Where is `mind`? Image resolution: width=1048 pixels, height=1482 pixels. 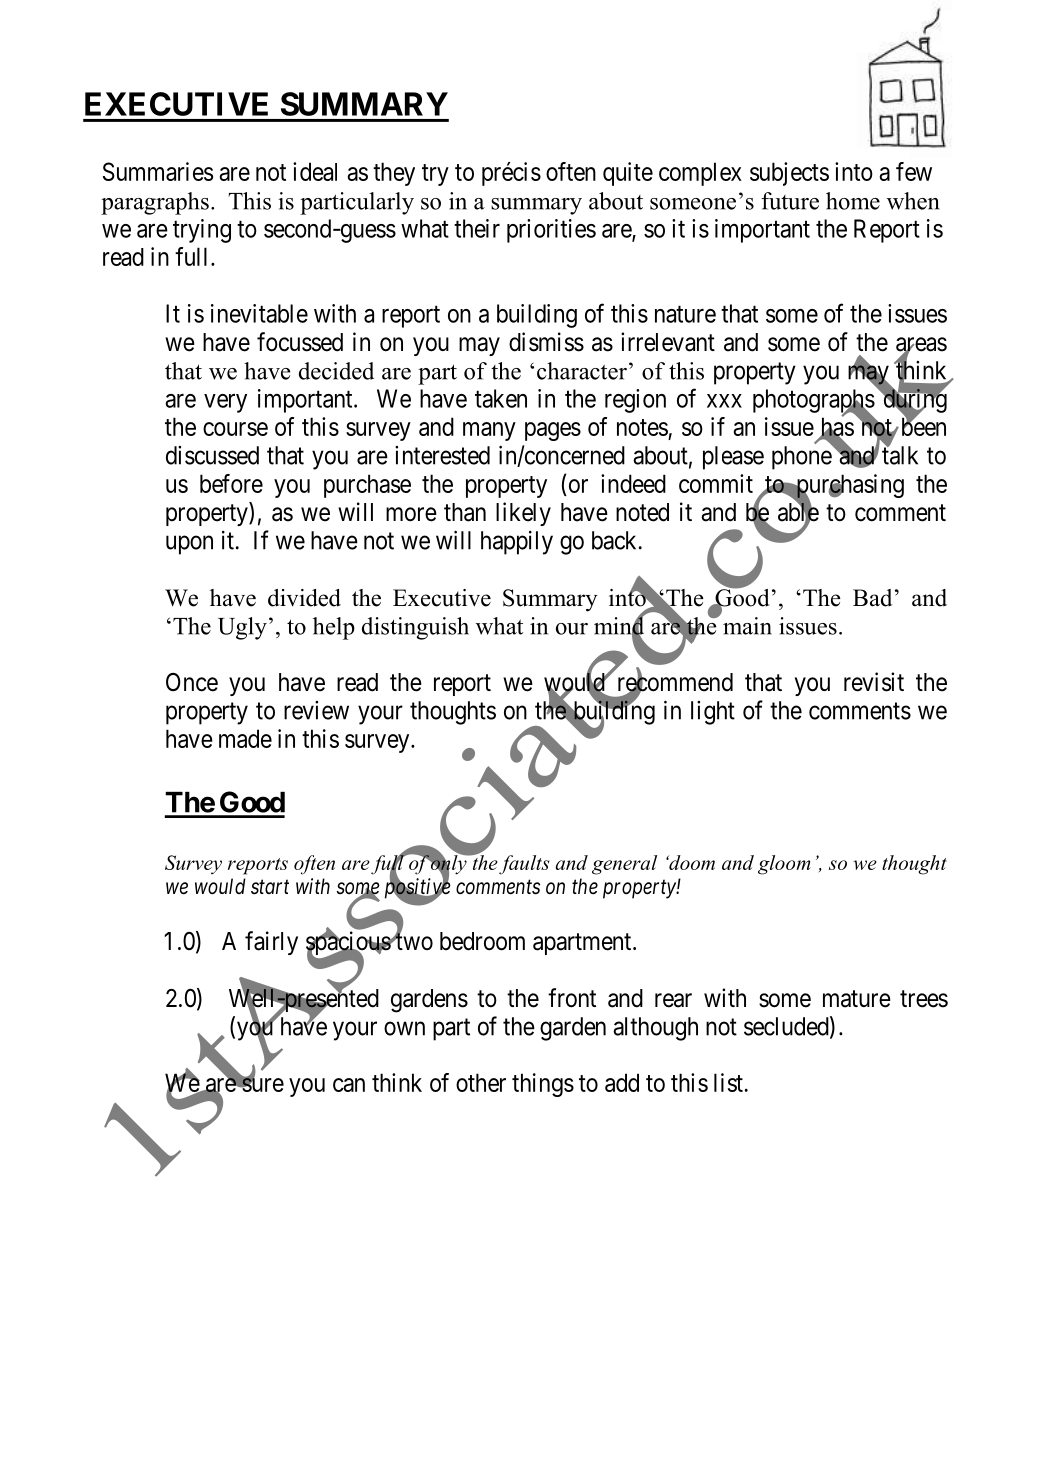
mind is located at coordinates (620, 625).
